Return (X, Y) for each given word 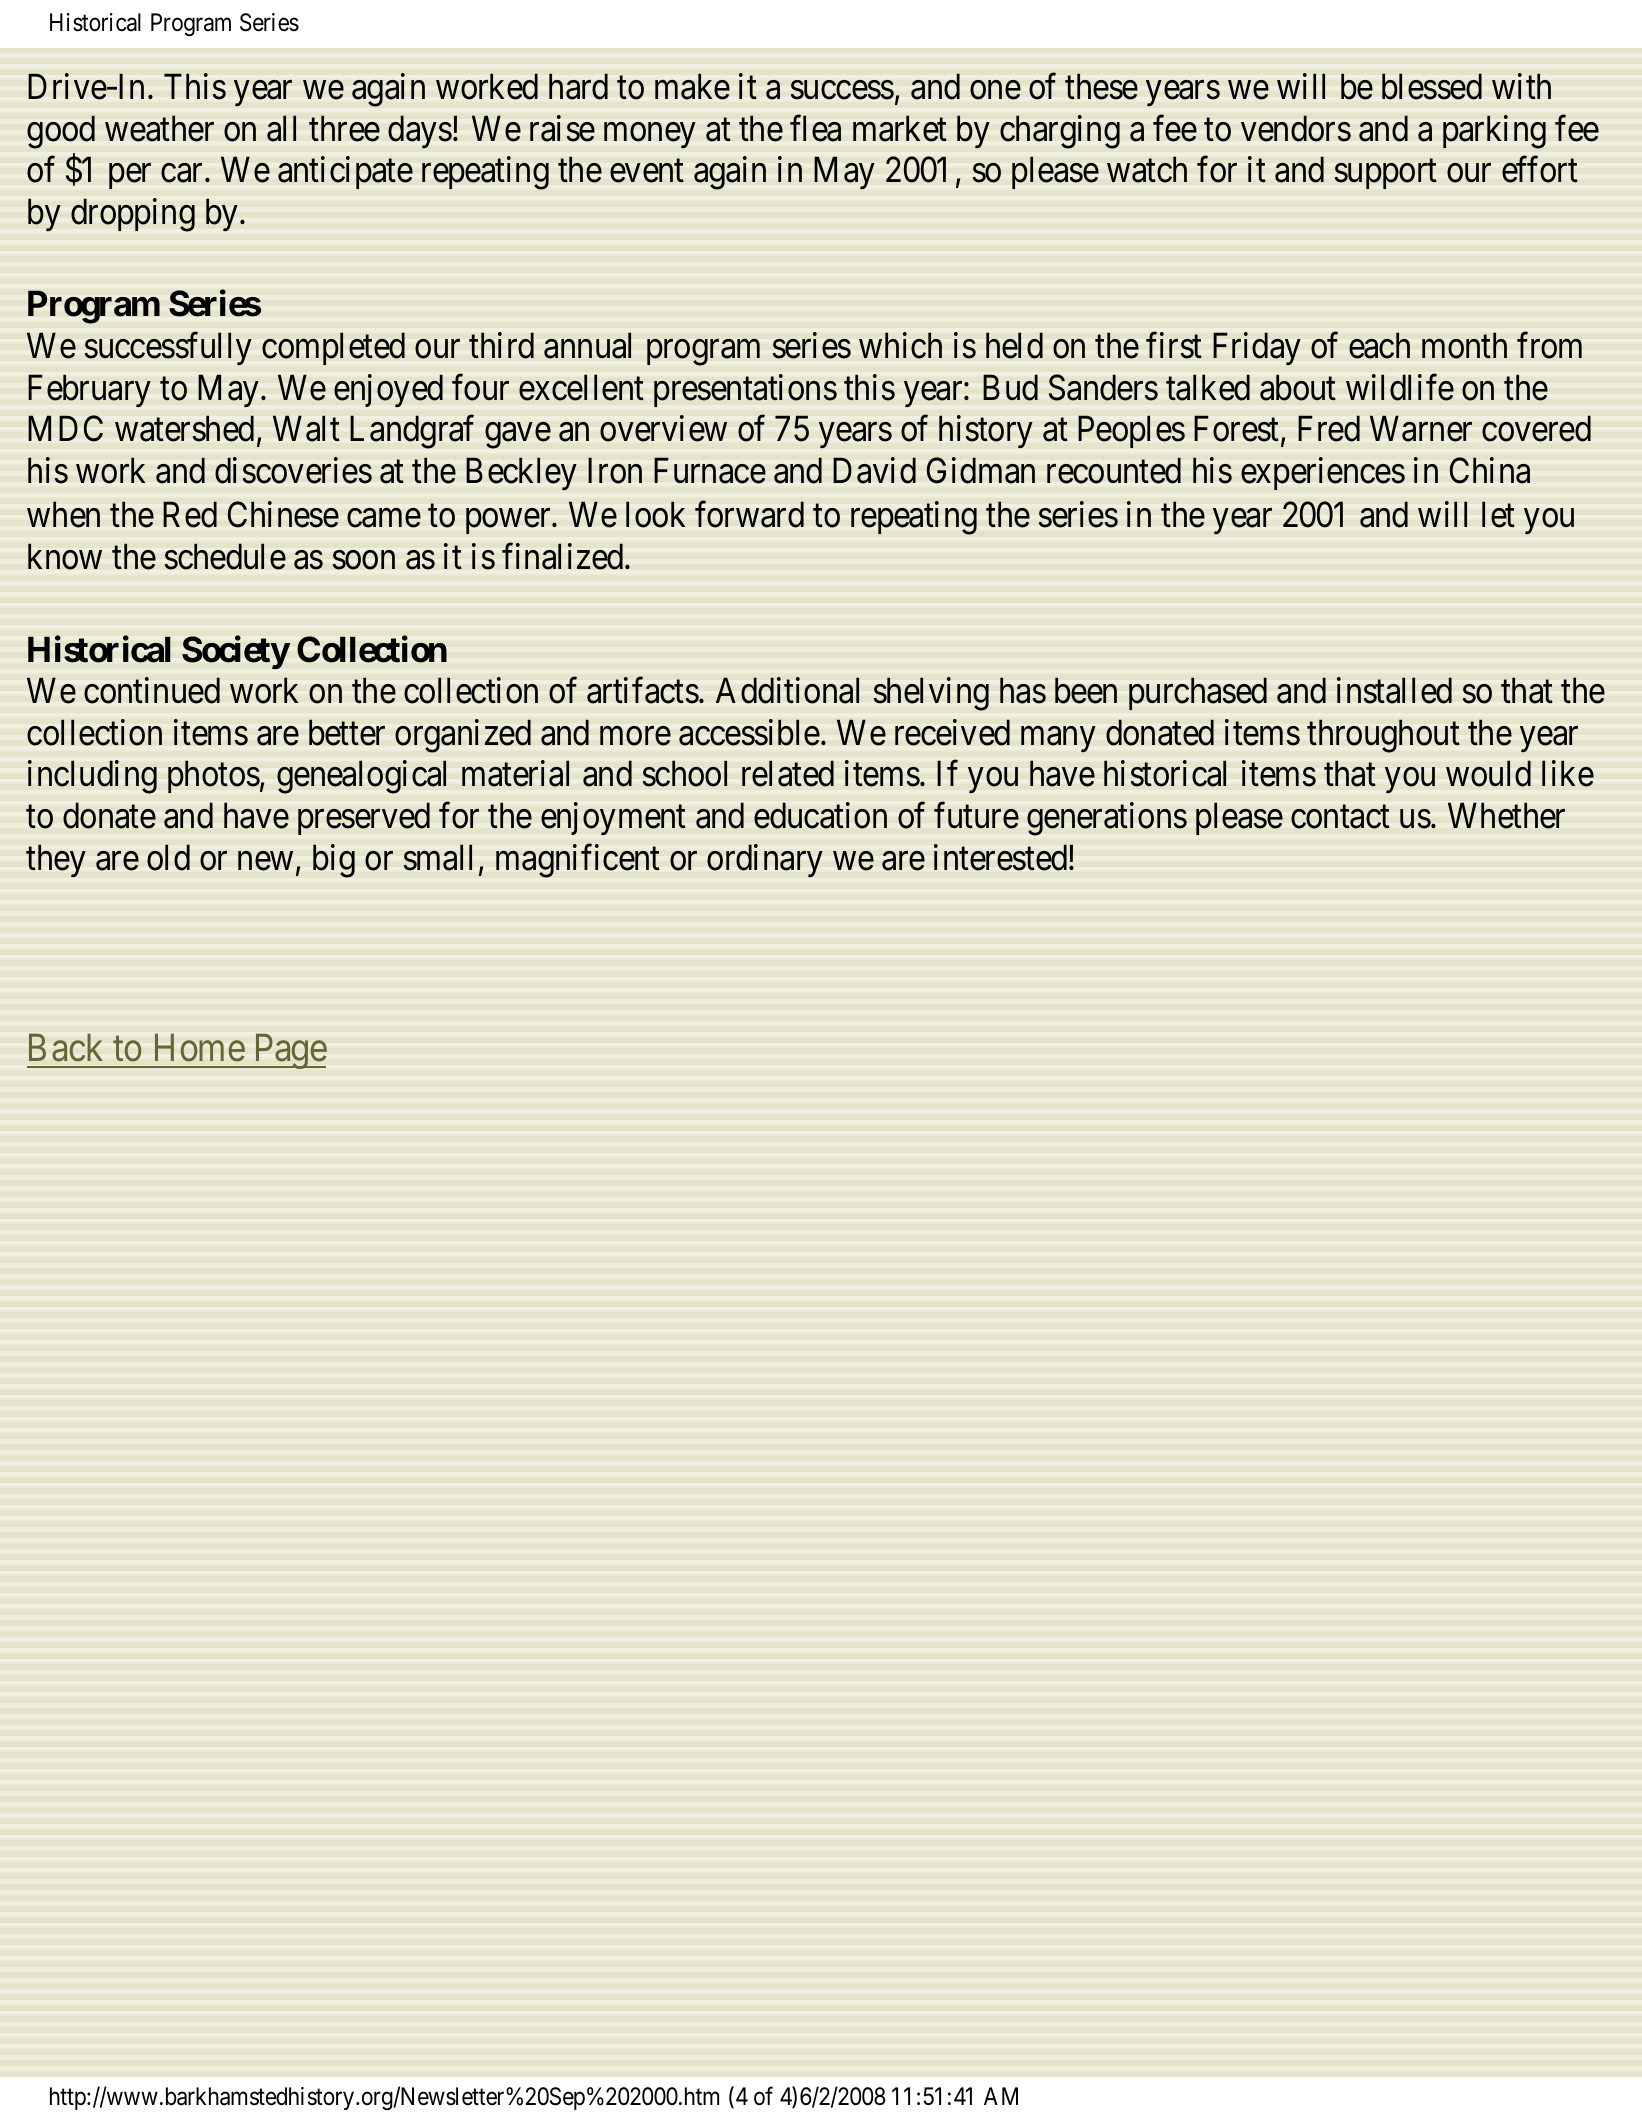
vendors (1296, 128)
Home (200, 1048)
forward (749, 514)
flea (815, 128)
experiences (1323, 473)
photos (214, 777)
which (900, 345)
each (1379, 345)
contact (1340, 817)
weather (159, 128)
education (820, 815)
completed (333, 348)
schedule (225, 556)
